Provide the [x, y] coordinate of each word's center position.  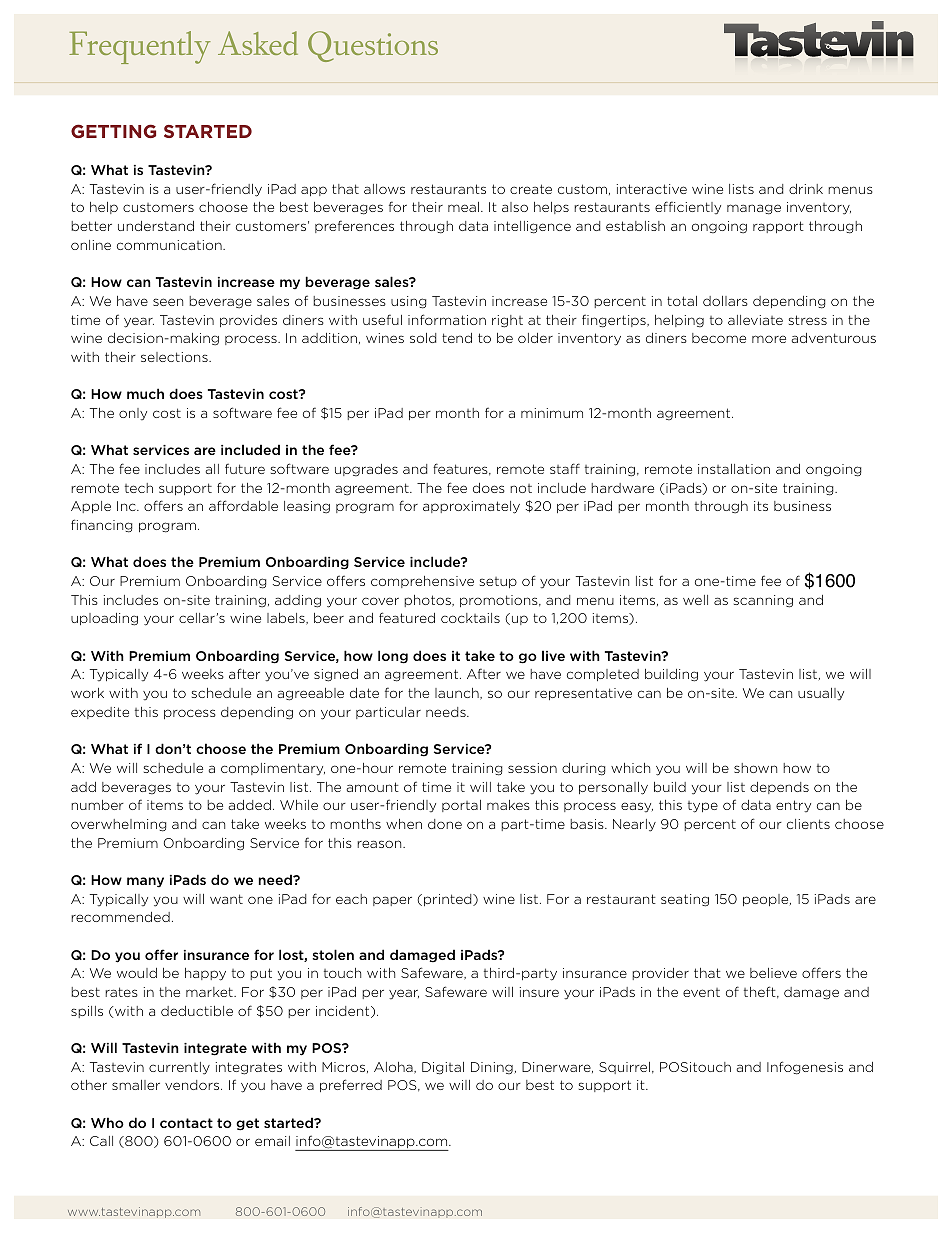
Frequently [140, 47]
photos [428, 601]
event [701, 992]
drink [806, 189]
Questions [373, 46]
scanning [763, 601]
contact [186, 1123]
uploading [104, 619]
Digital [443, 1068]
